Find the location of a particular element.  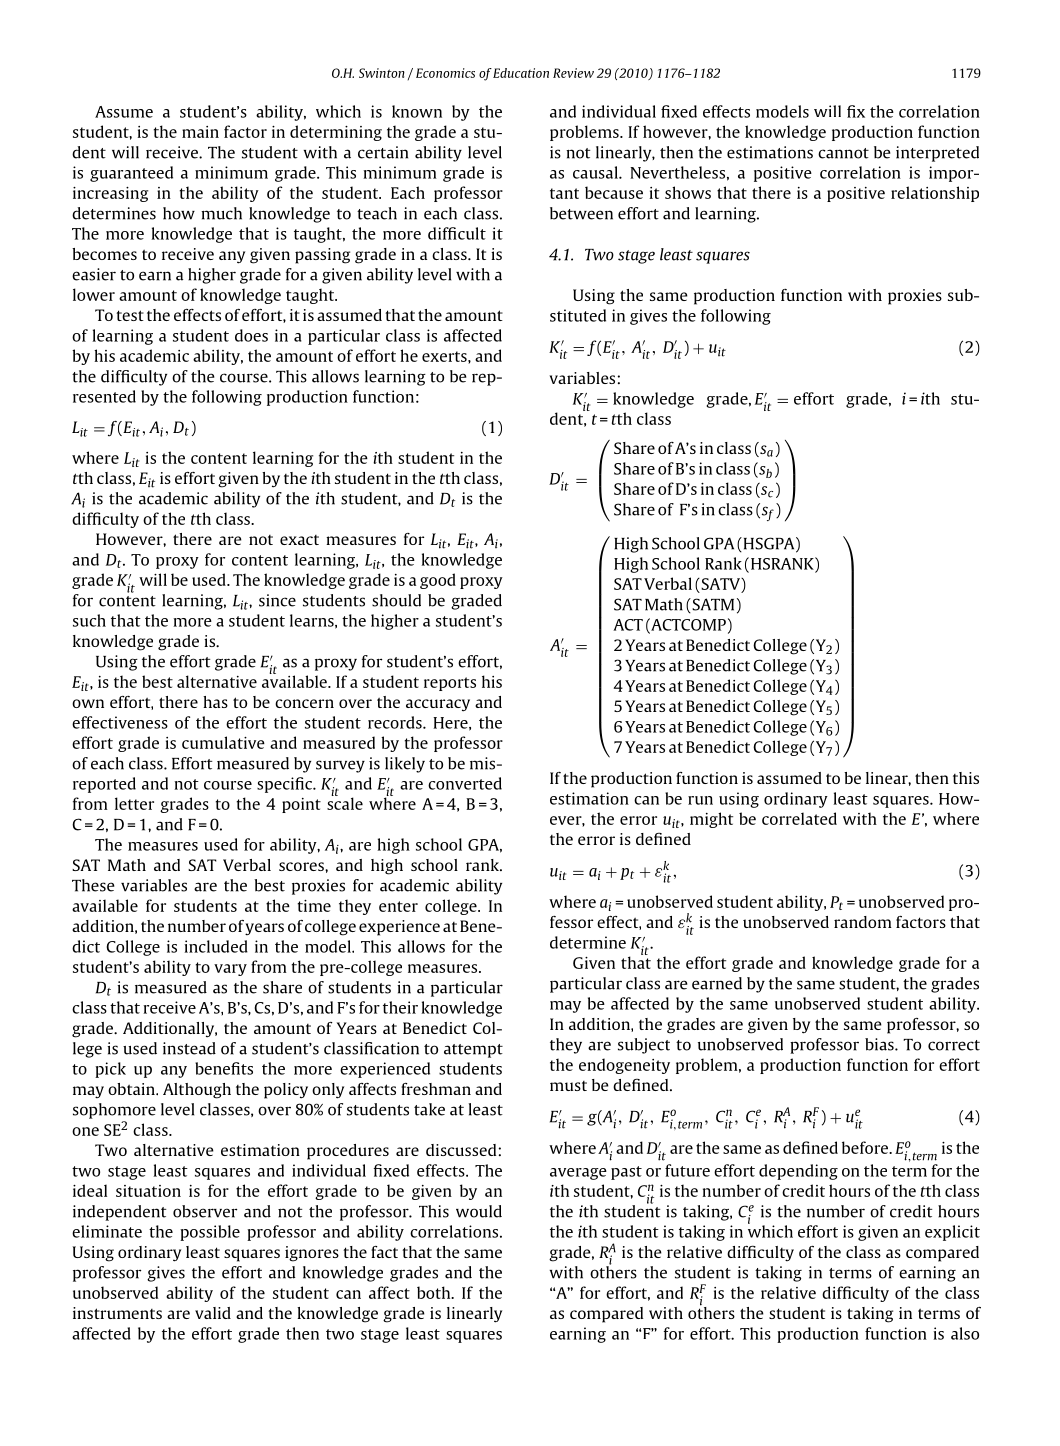

also is located at coordinates (965, 1333).
